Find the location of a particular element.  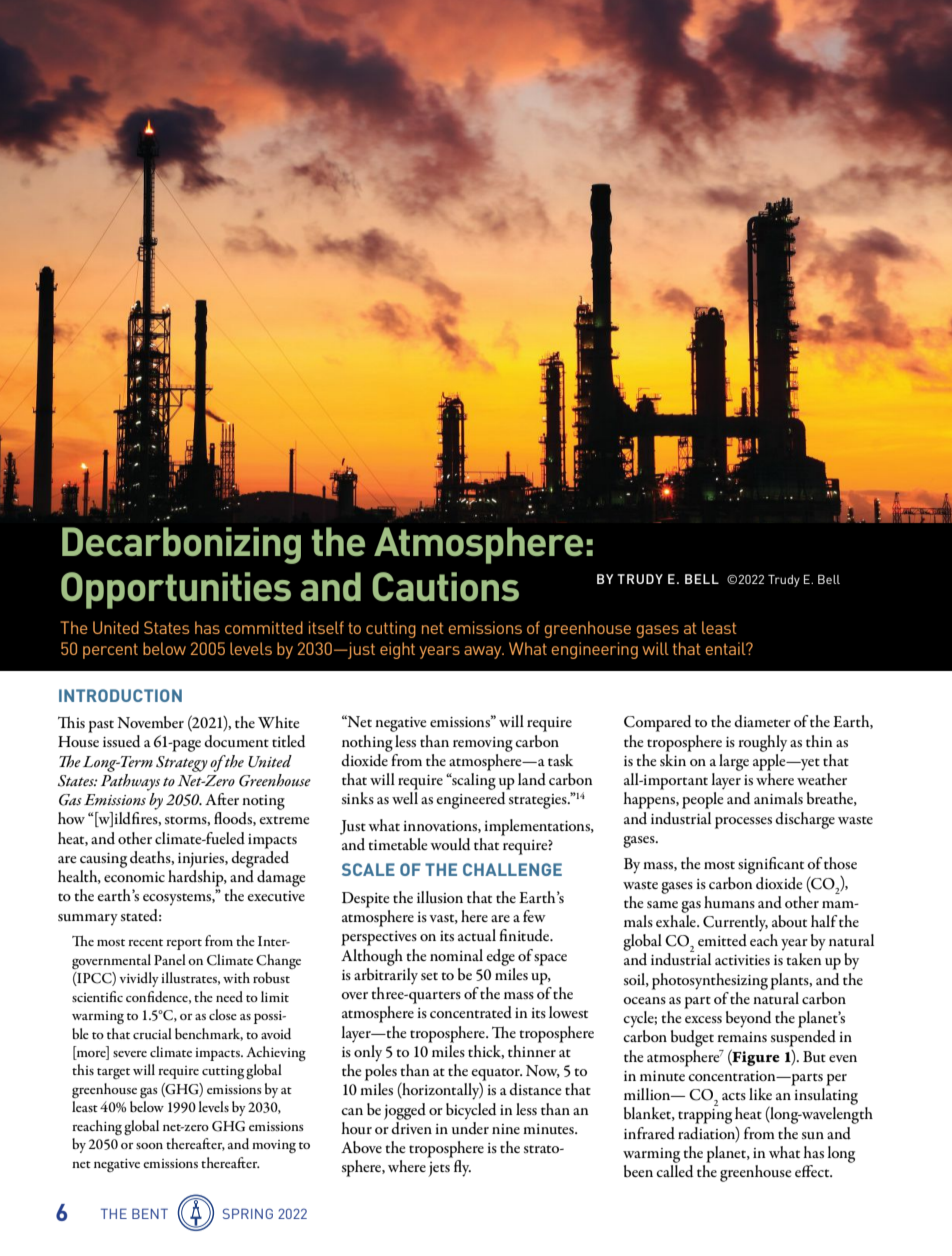

humans is located at coordinates (729, 902).
